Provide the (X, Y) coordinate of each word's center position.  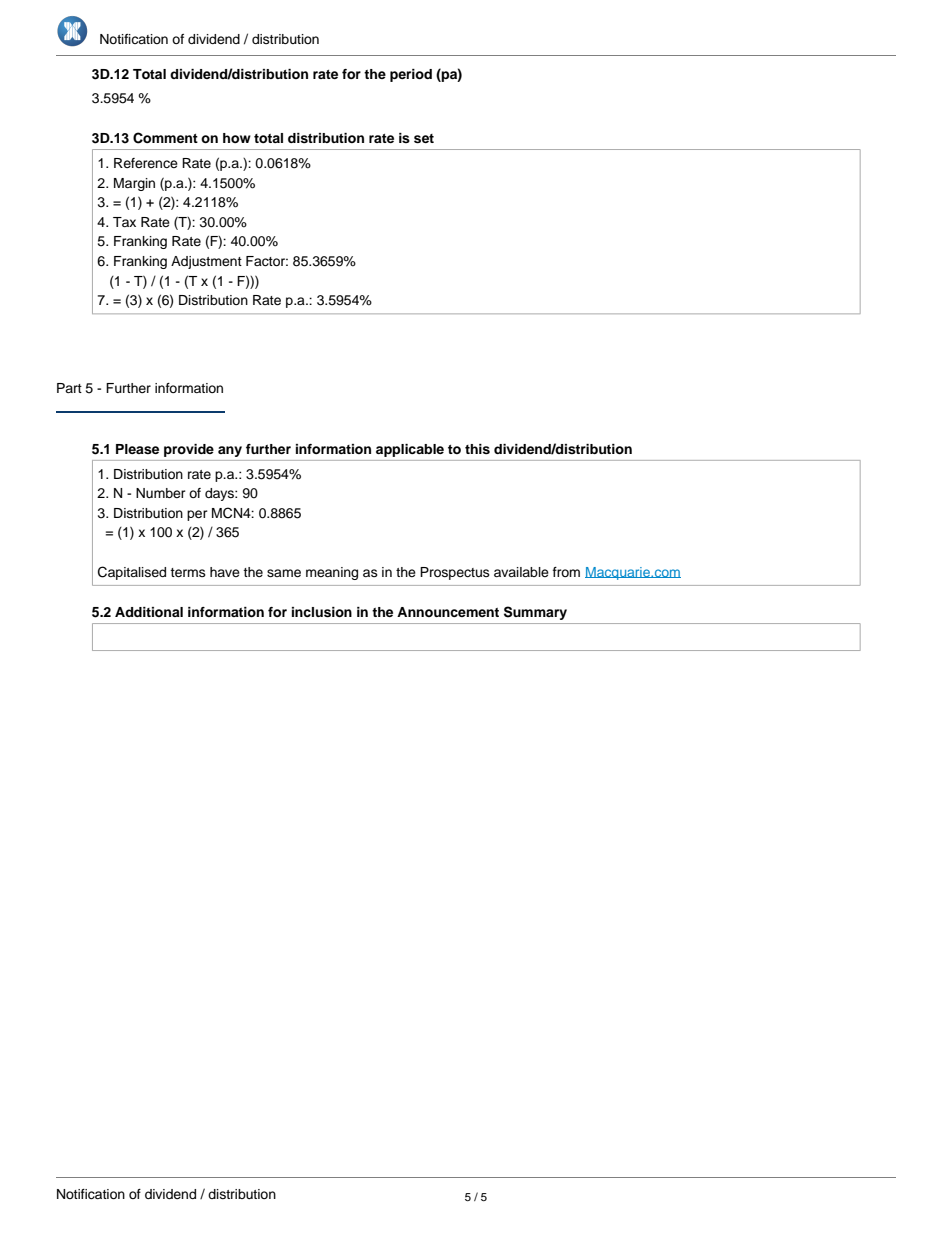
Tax (124, 222)
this (477, 449)
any (230, 451)
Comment (165, 138)
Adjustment (206, 262)
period (411, 75)
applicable (410, 450)
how (237, 138)
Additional (149, 612)
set (424, 139)
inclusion (322, 612)
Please (137, 449)
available (521, 572)
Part (69, 388)
